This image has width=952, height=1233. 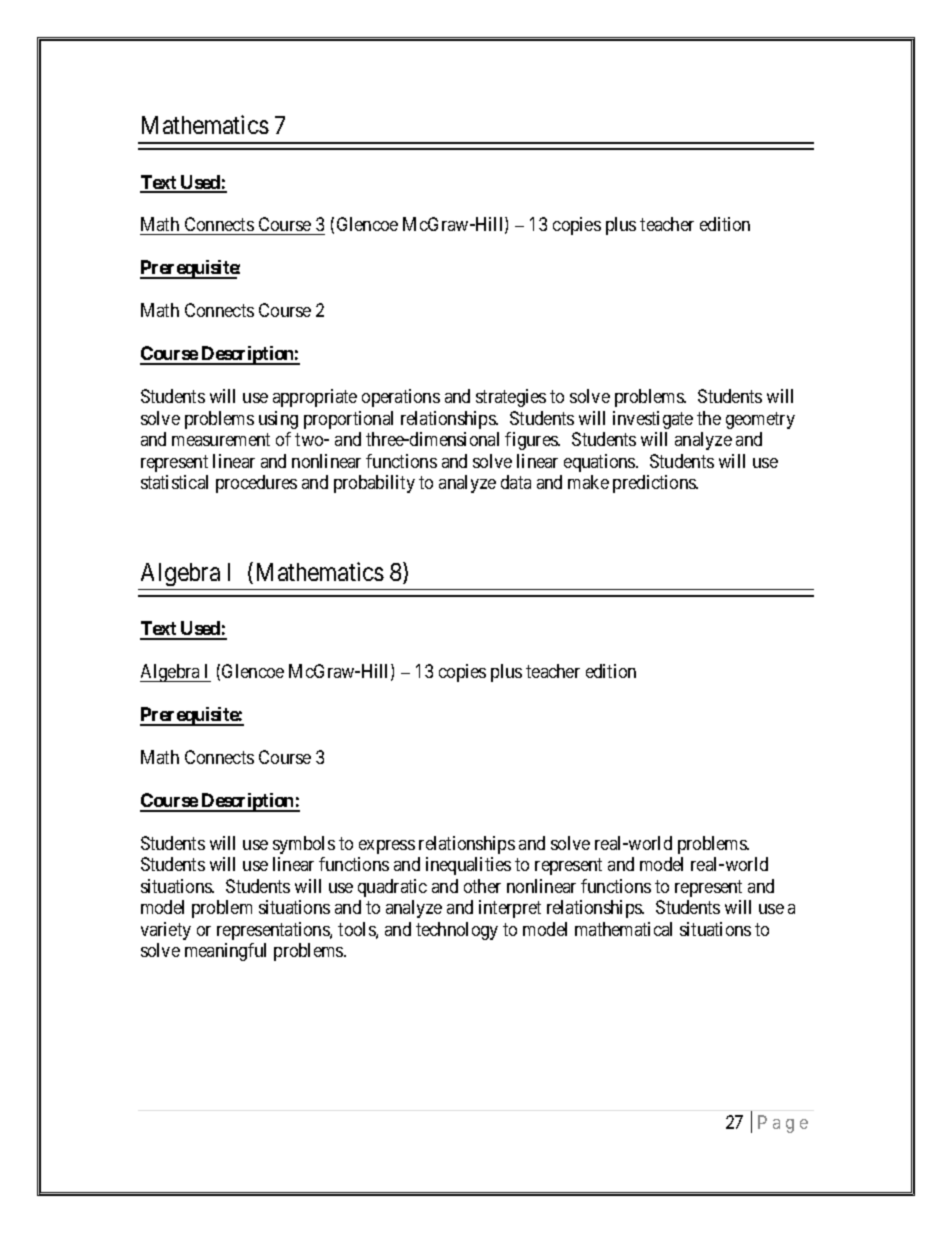 What do you see at coordinates (278, 420) in the image?
I see `using` at bounding box center [278, 420].
